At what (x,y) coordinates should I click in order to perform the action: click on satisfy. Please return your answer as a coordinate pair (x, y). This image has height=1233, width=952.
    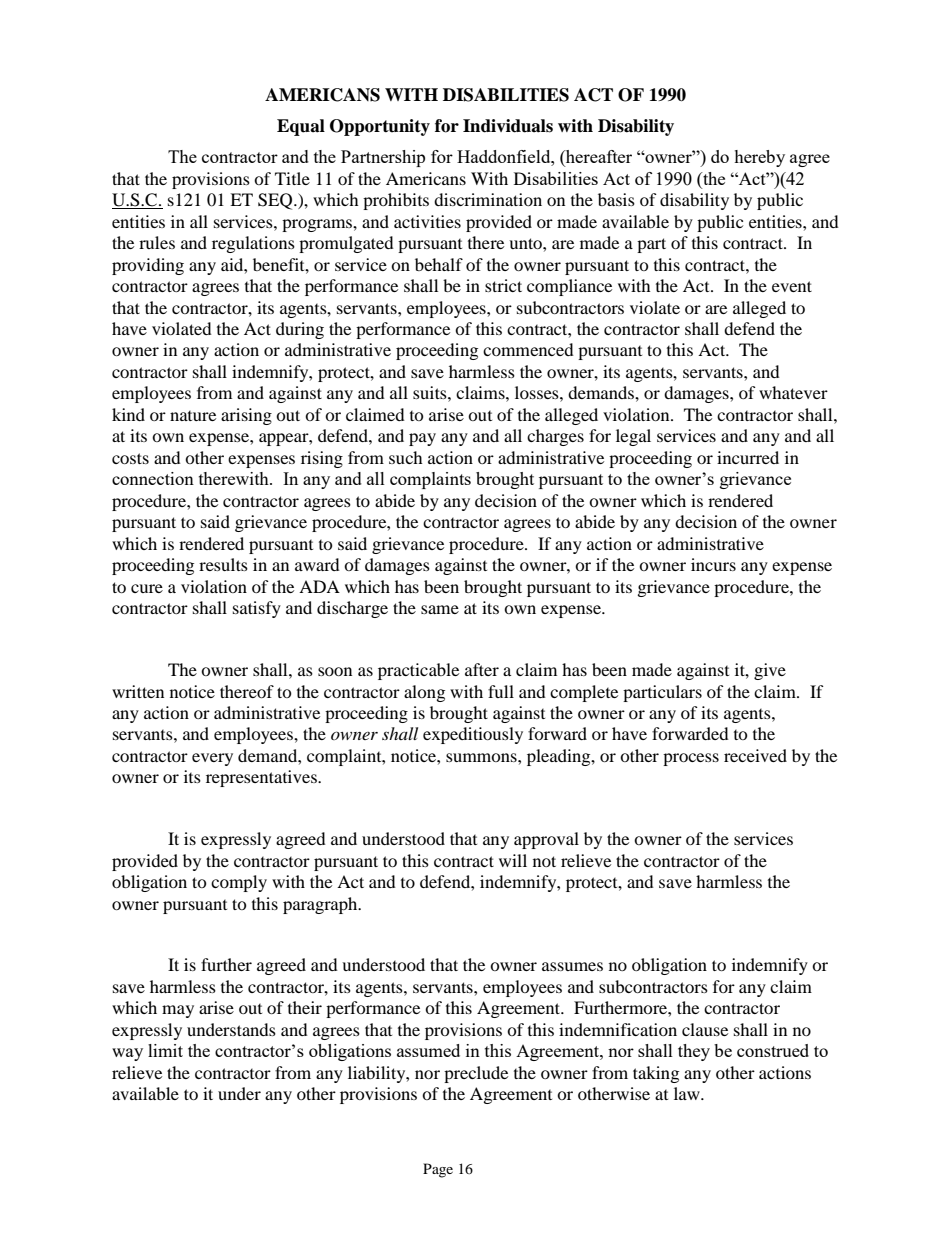
    Looking at the image, I should click on (257, 609).
